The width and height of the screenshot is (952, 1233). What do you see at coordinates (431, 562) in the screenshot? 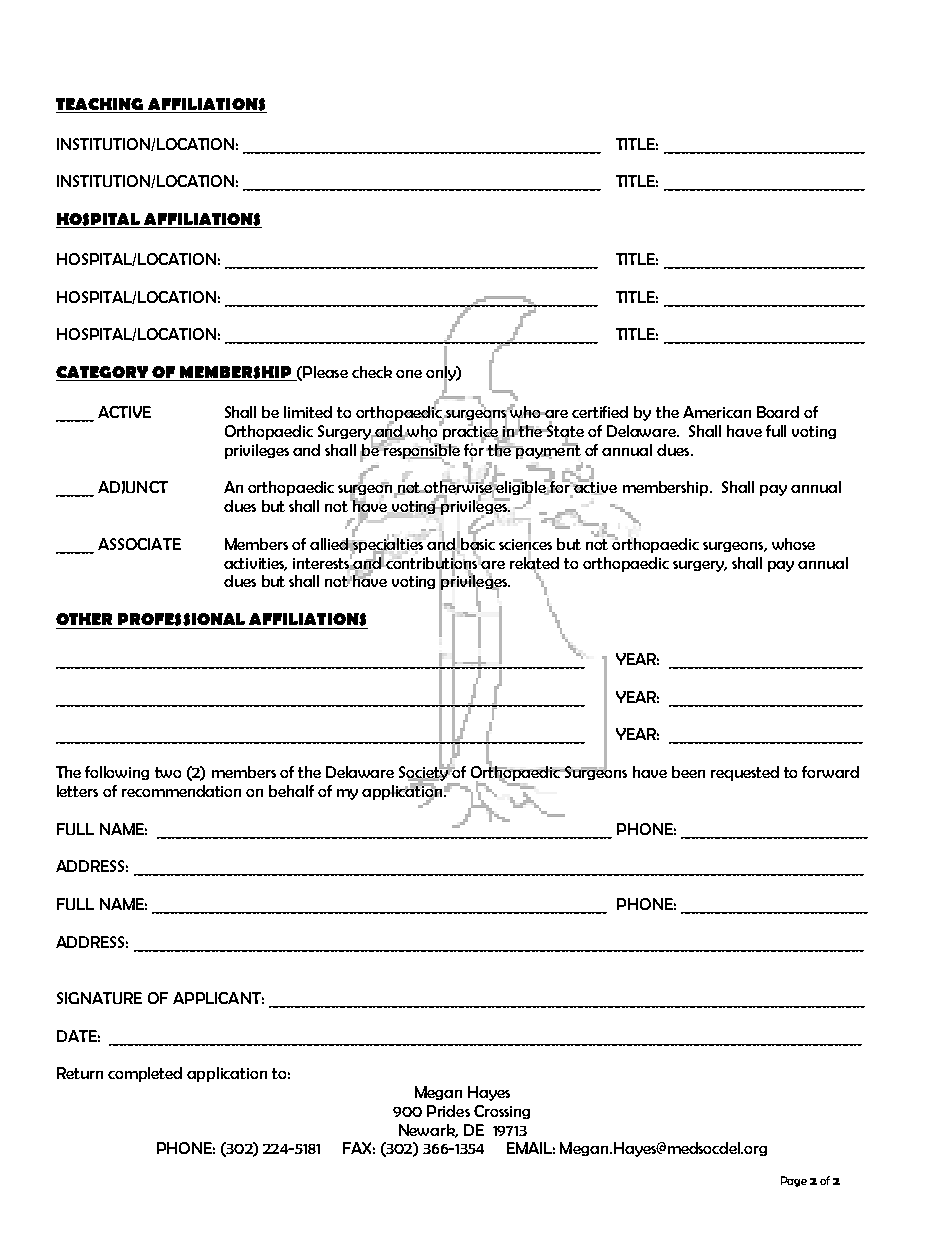
I see `contributions` at bounding box center [431, 562].
